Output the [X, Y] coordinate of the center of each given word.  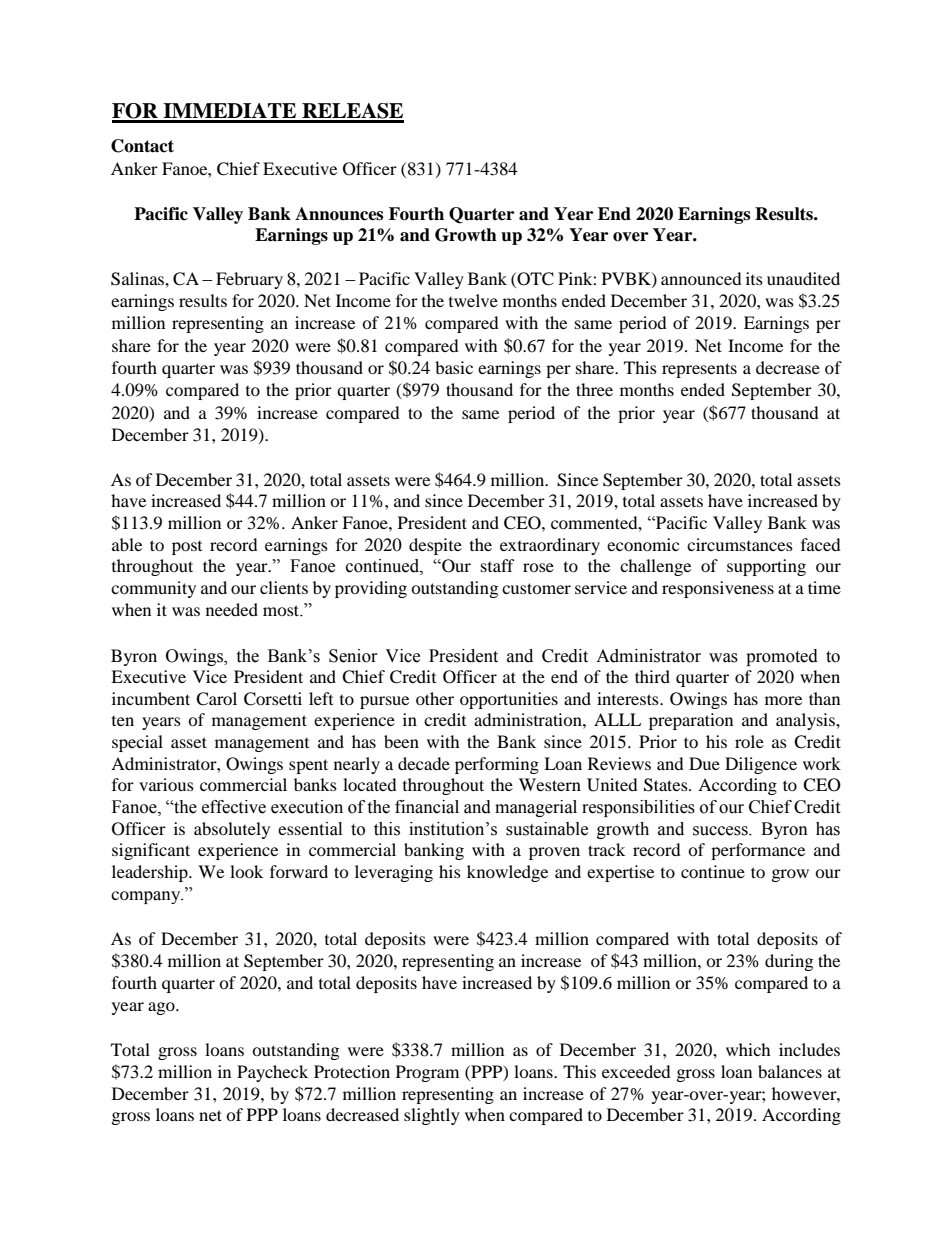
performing [497, 765]
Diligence [761, 765]
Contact [142, 146]
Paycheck [272, 1073]
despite [435, 546]
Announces [339, 214]
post [187, 548]
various [166, 784]
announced [701, 278]
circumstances [740, 544]
